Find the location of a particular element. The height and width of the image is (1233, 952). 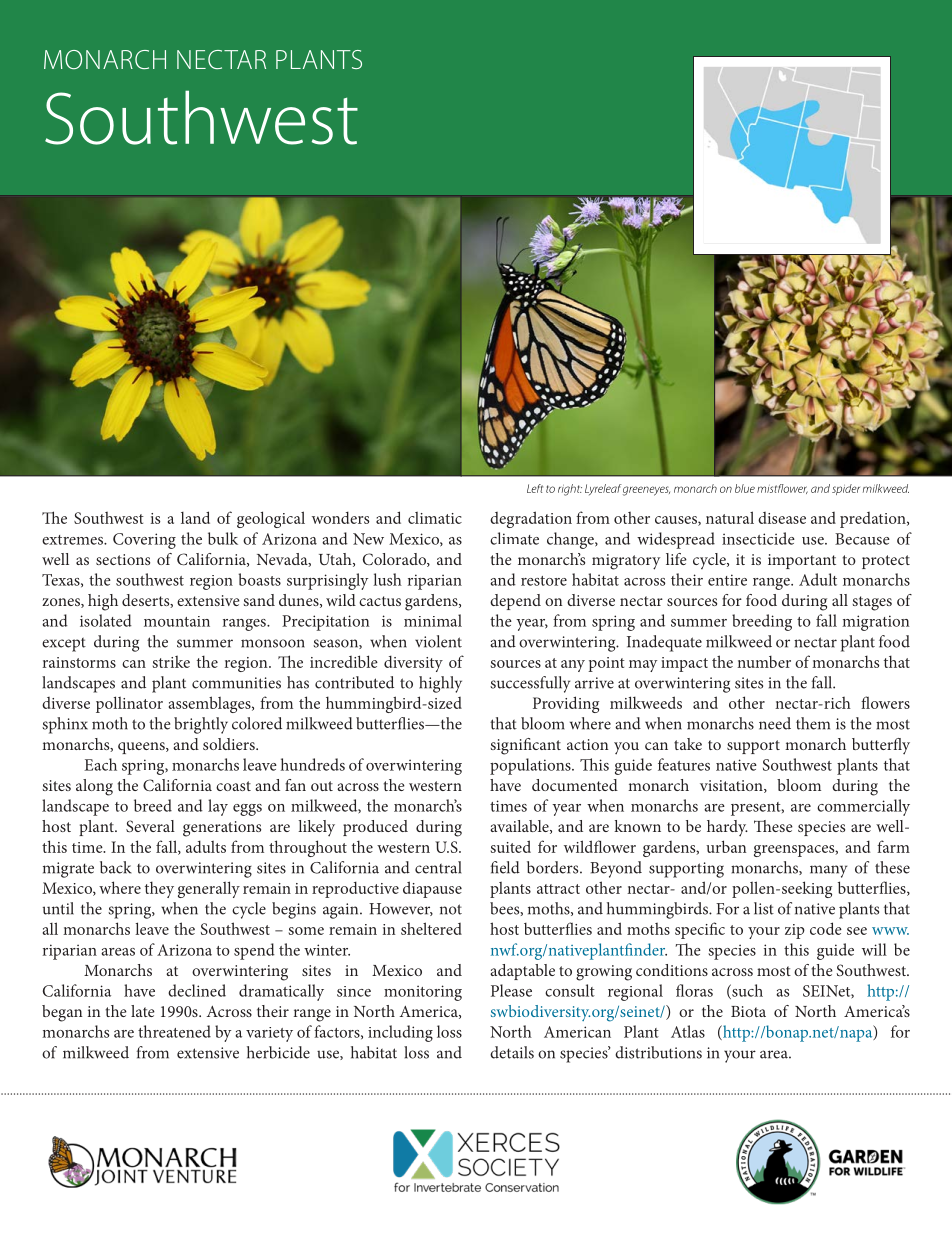

Covering is located at coordinates (144, 541).
